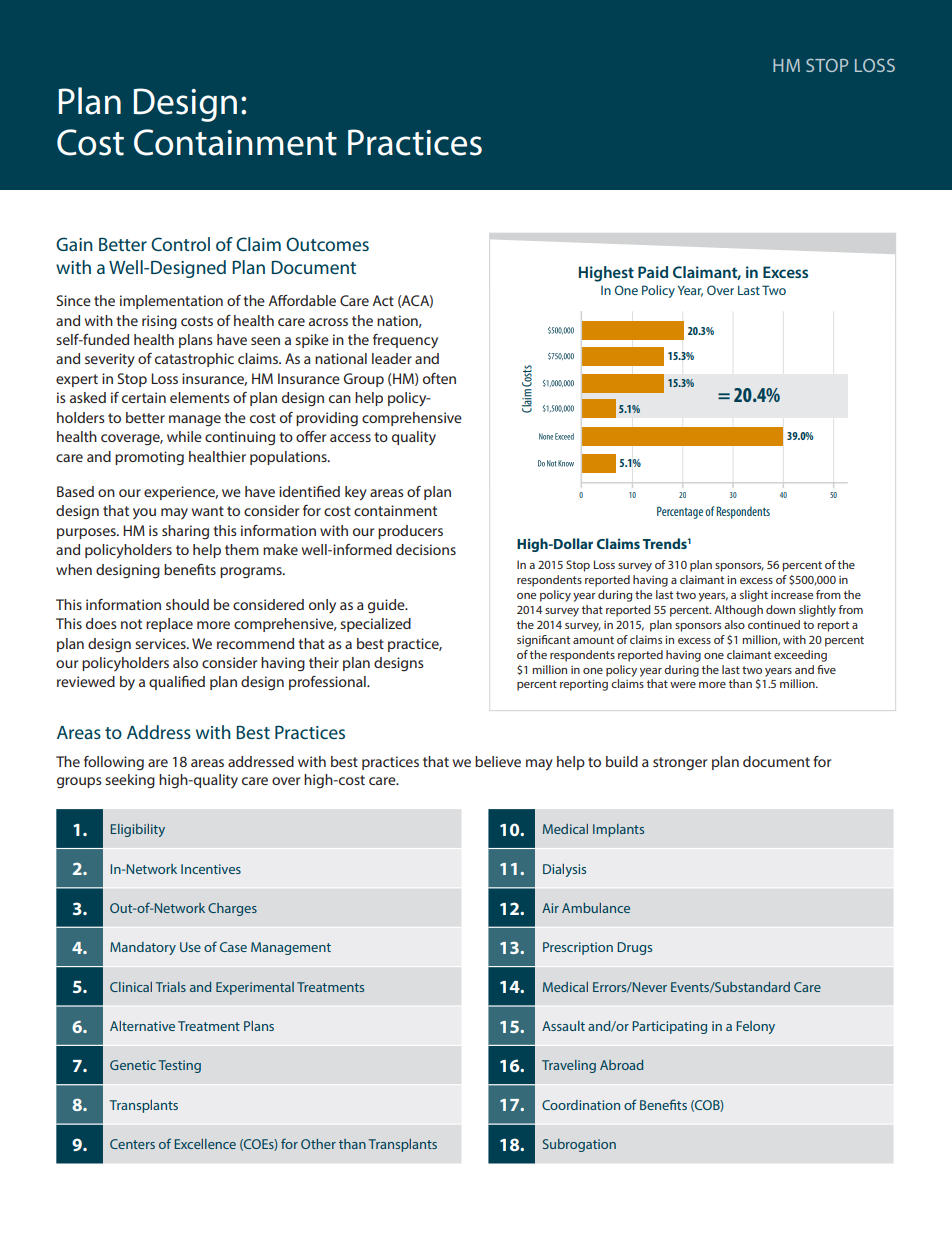  What do you see at coordinates (498, 761) in the screenshot?
I see `believe` at bounding box center [498, 761].
